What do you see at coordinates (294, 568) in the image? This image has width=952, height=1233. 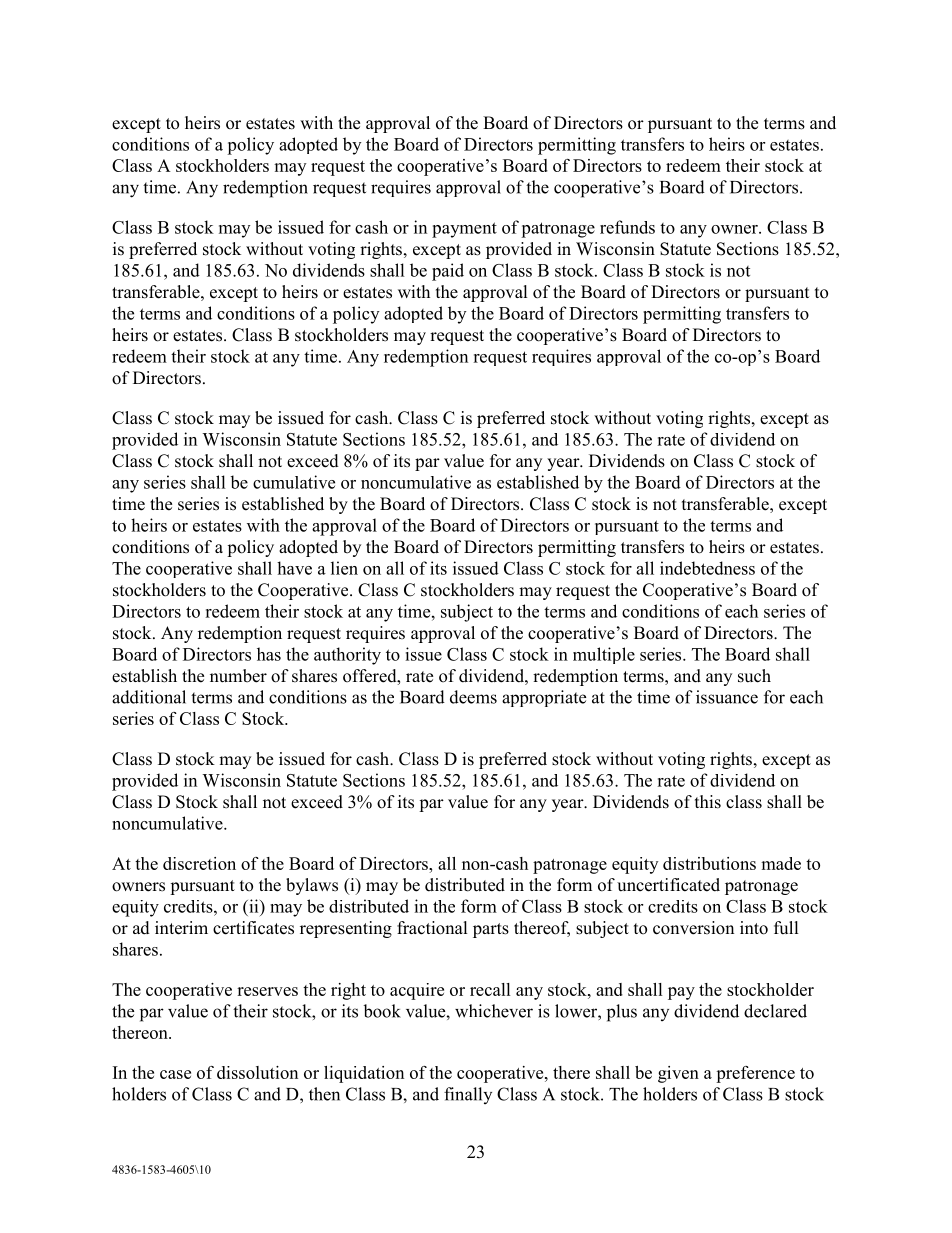 I see `have` at bounding box center [294, 568].
